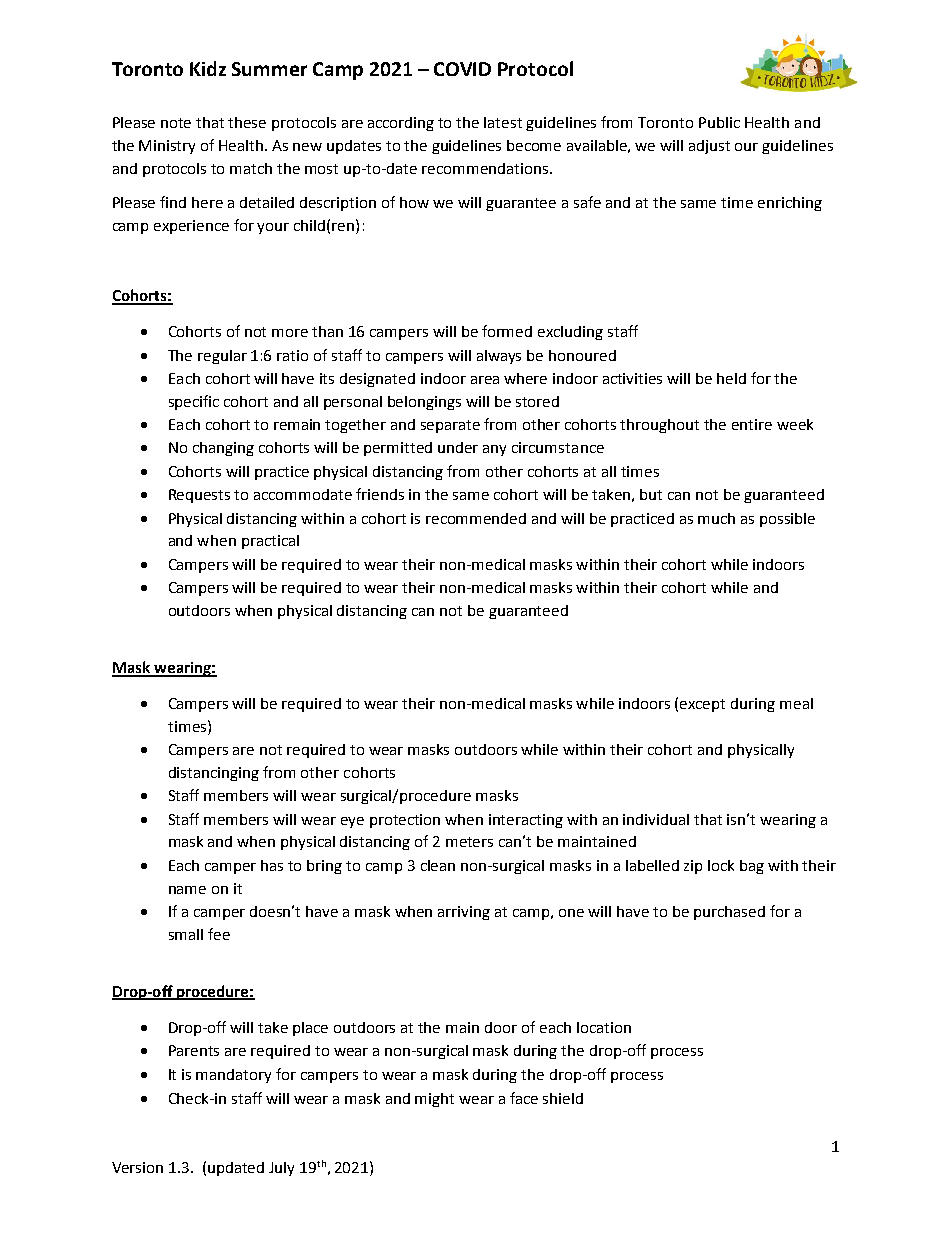 The width and height of the screenshot is (952, 1233). What do you see at coordinates (462, 69) in the screenshot?
I see `COVID` at bounding box center [462, 69].
